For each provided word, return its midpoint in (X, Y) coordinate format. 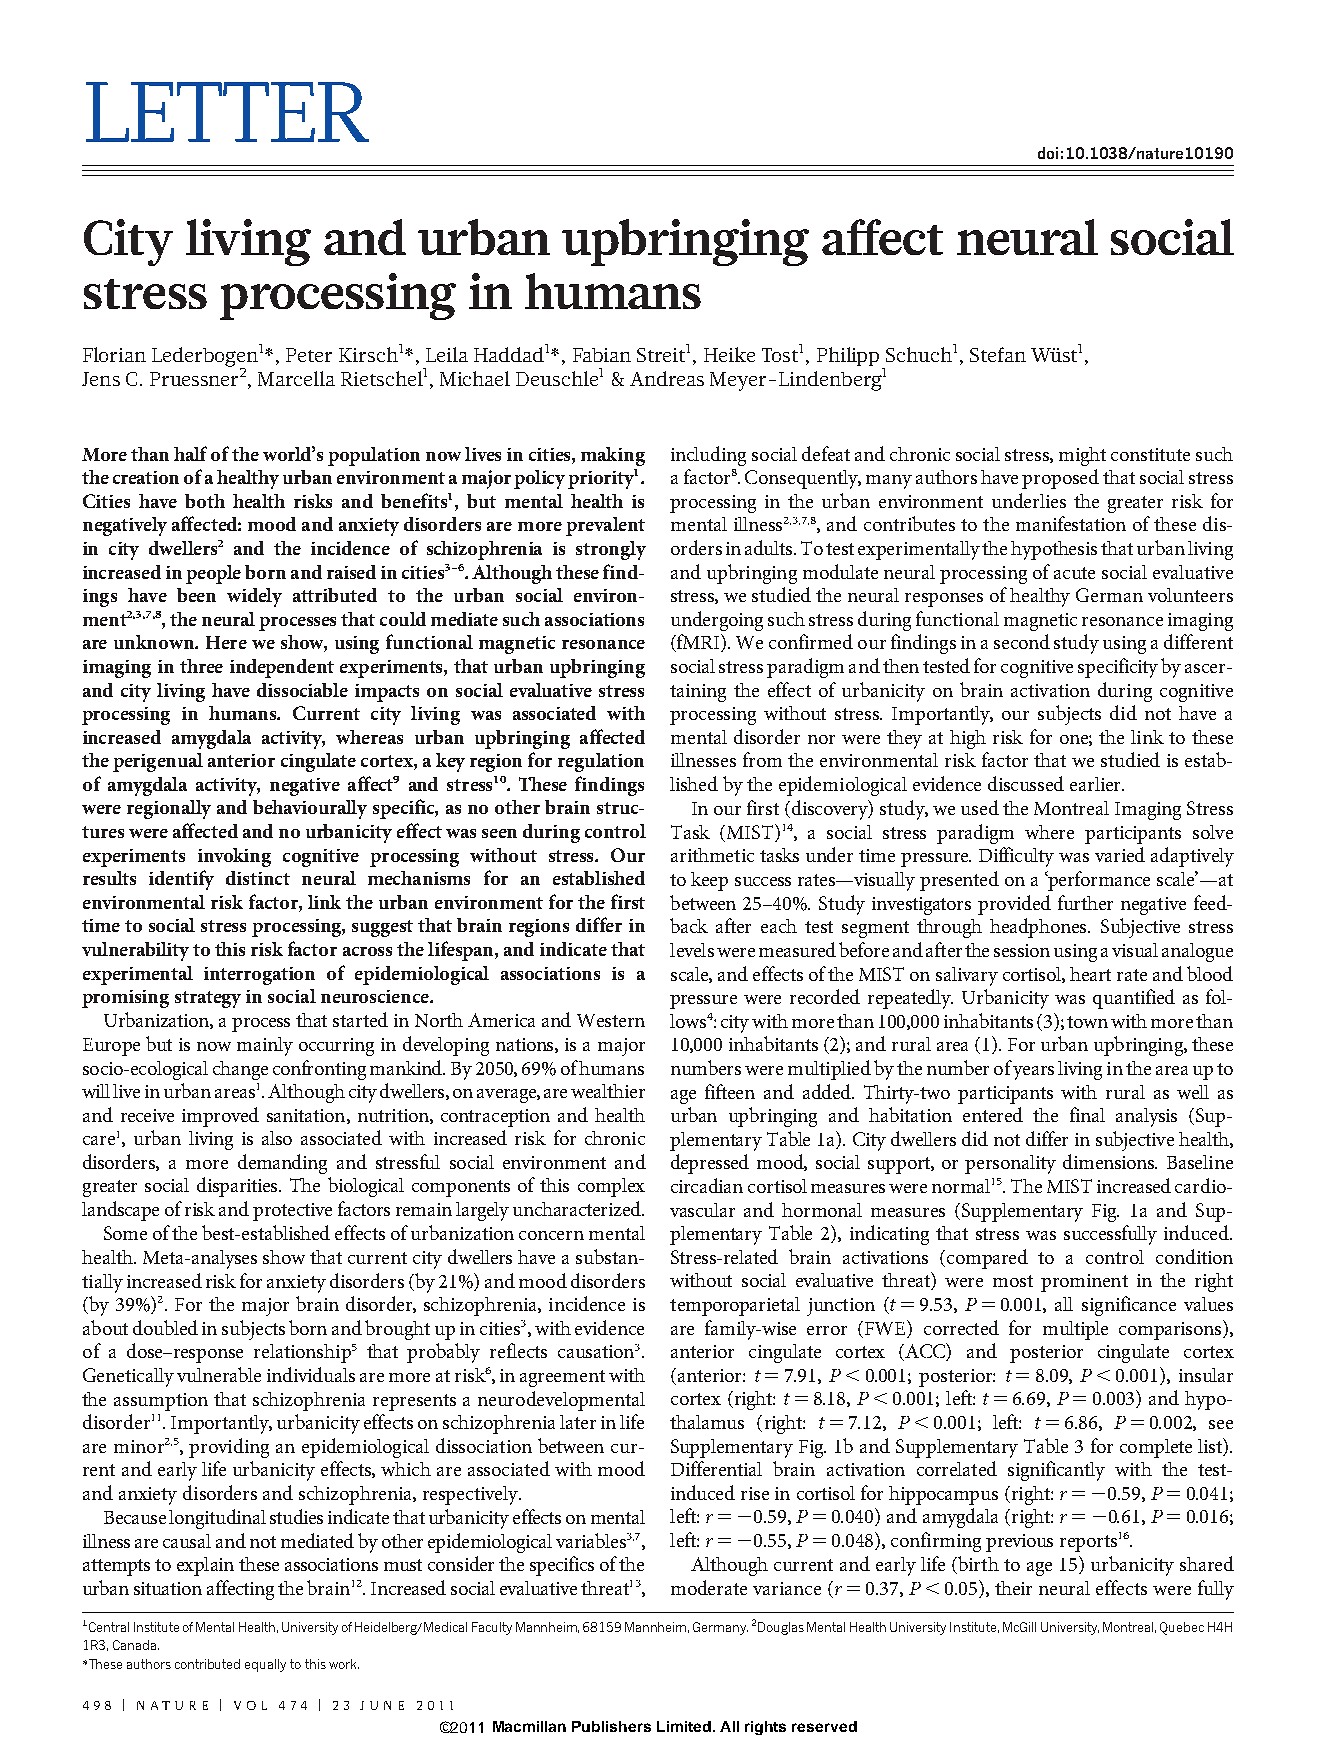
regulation (601, 762)
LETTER (227, 112)
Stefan (998, 354)
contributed (207, 1664)
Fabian (602, 355)
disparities (238, 1187)
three (201, 666)
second (1022, 641)
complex (611, 1187)
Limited (684, 1726)
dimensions (1110, 1161)
